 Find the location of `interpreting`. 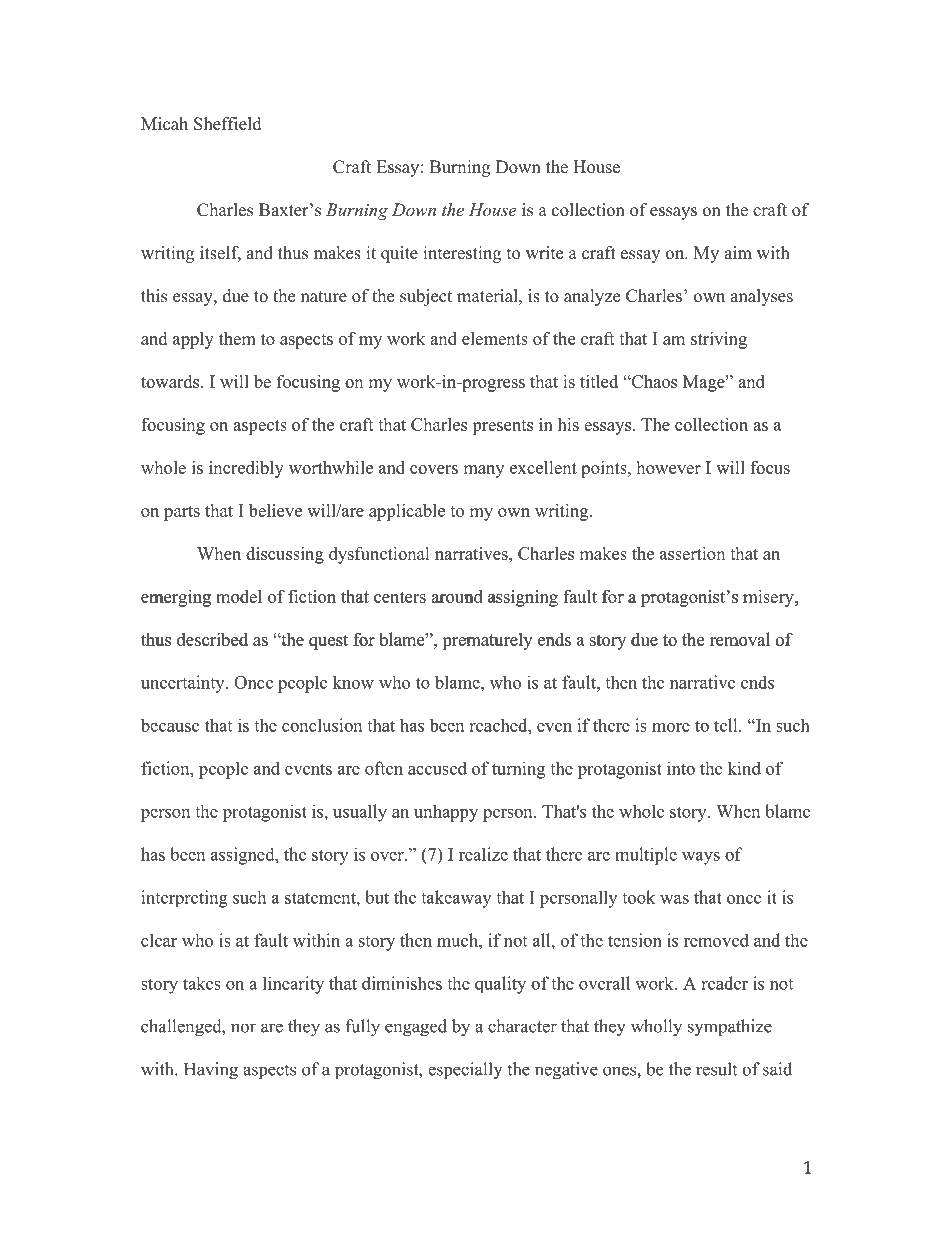

interpreting is located at coordinates (184, 899).
